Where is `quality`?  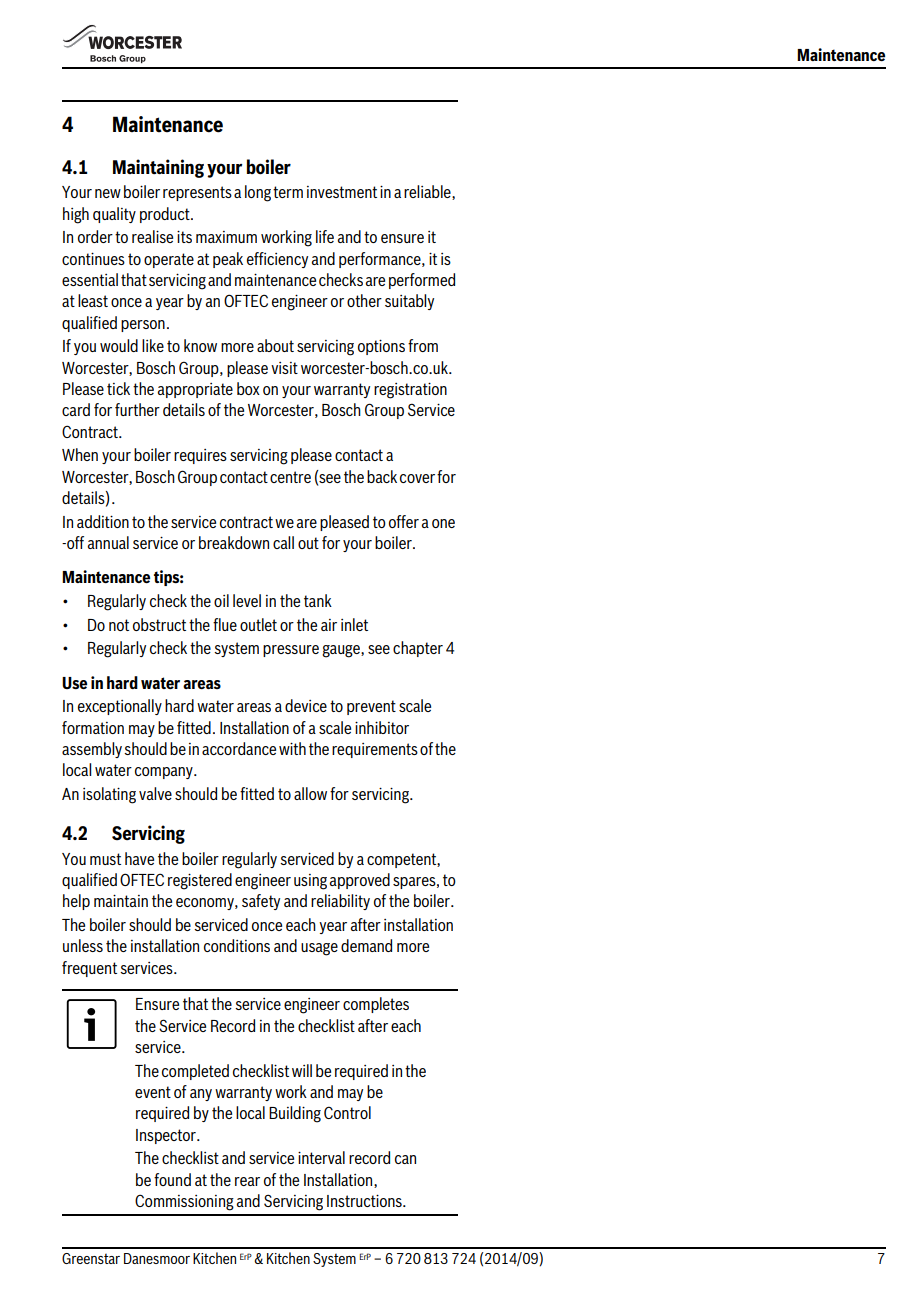 quality is located at coordinates (114, 215).
